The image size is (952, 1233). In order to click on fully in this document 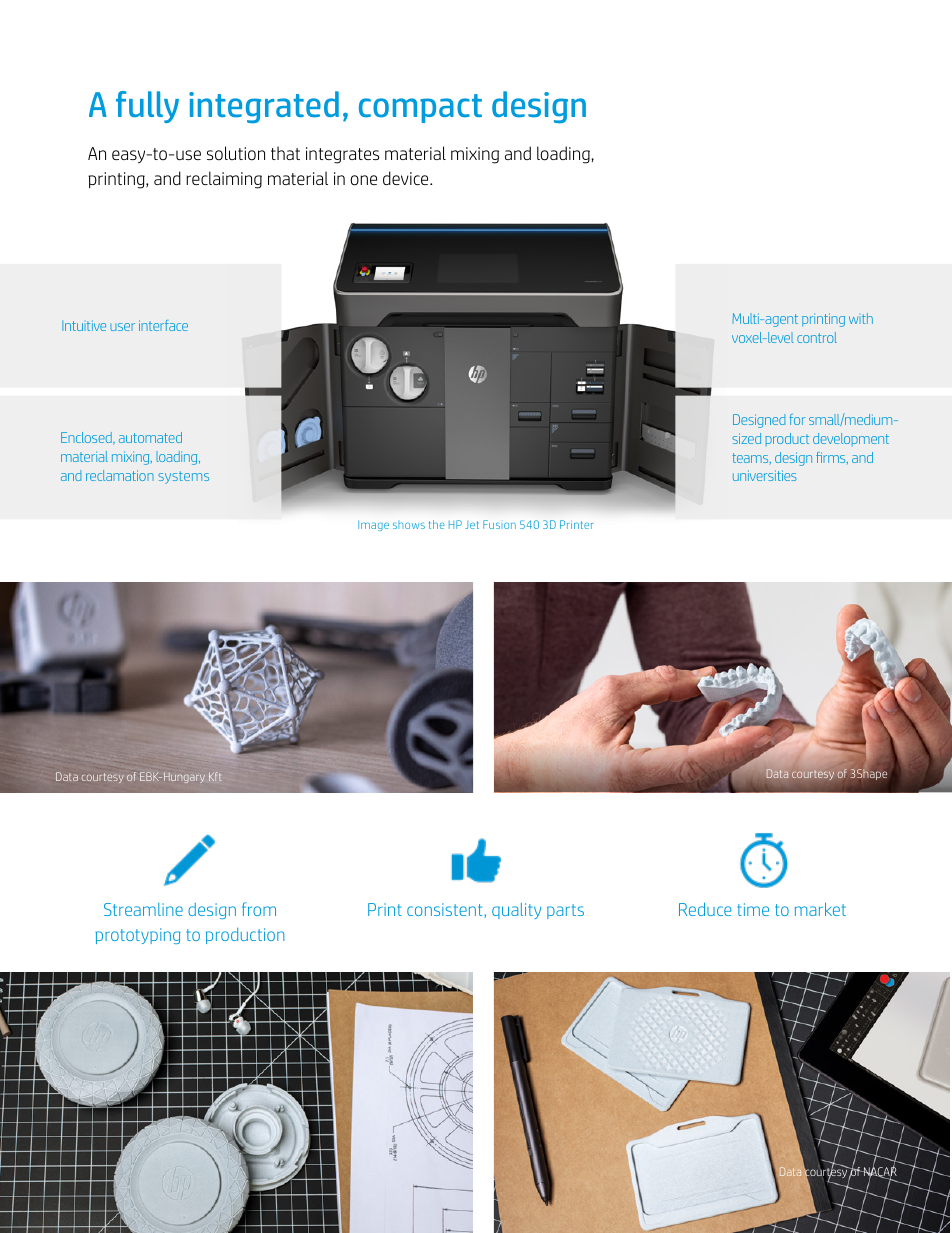, I will do `click(147, 107)`.
